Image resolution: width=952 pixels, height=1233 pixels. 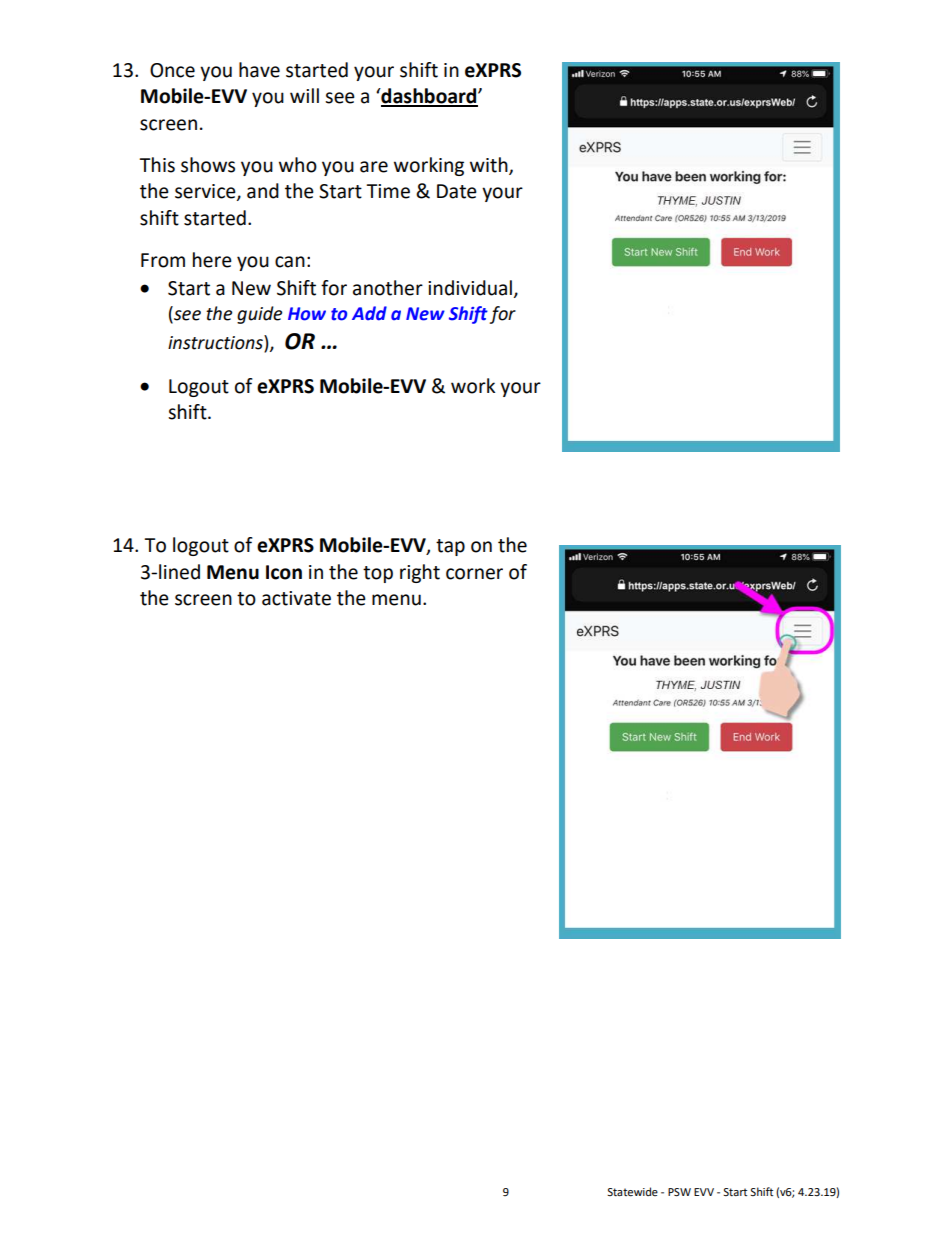 I want to click on with, so click(x=490, y=165).
